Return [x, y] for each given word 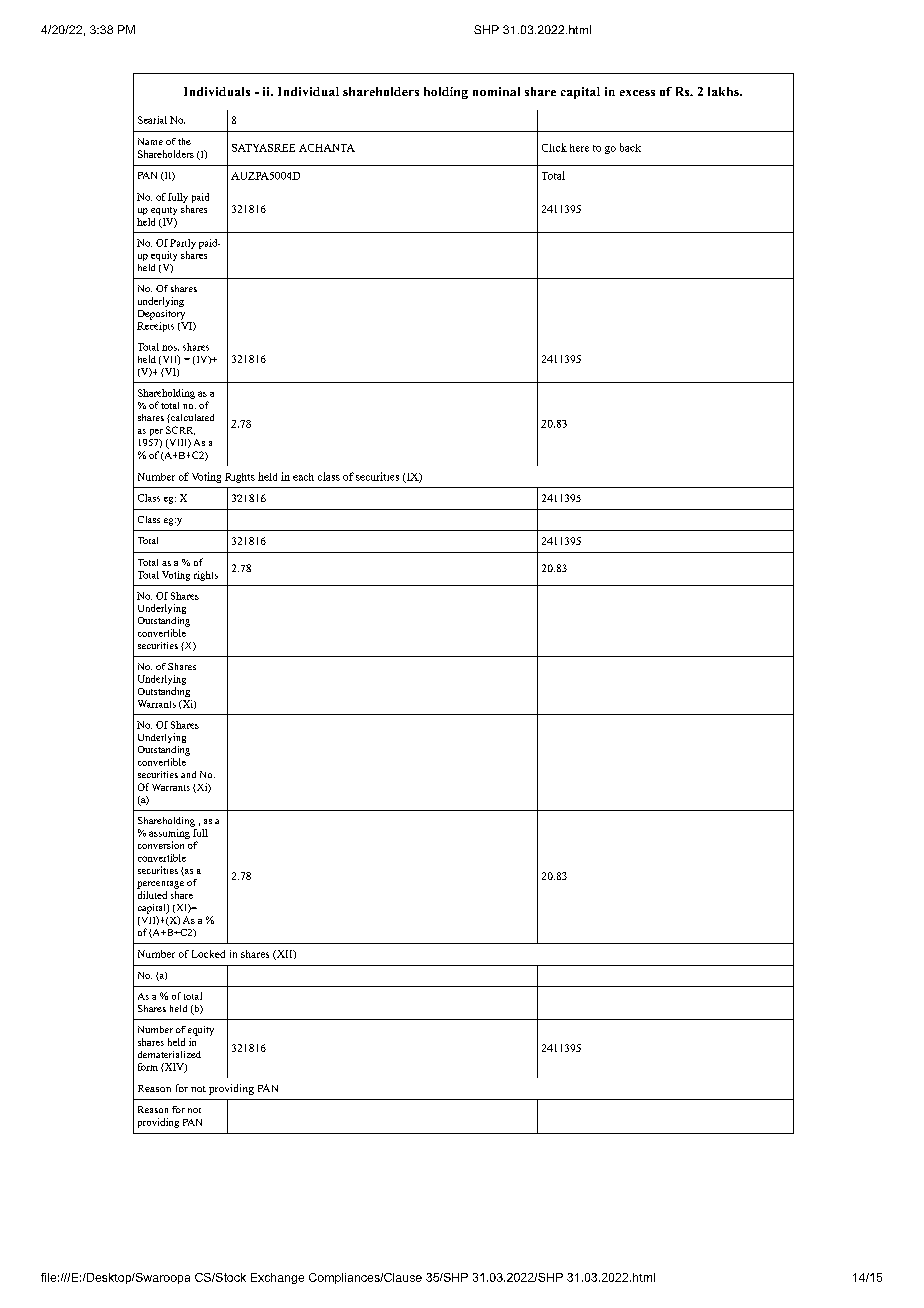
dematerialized [169, 1054]
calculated [191, 417]
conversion [161, 845]
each [303, 477]
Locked [208, 954]
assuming [170, 832]
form [148, 1067]
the [184, 141]
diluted [152, 895]
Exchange [277, 1278]
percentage [160, 885]
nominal [496, 91]
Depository [161, 315]
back [630, 147]
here [579, 148]
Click [554, 147]
